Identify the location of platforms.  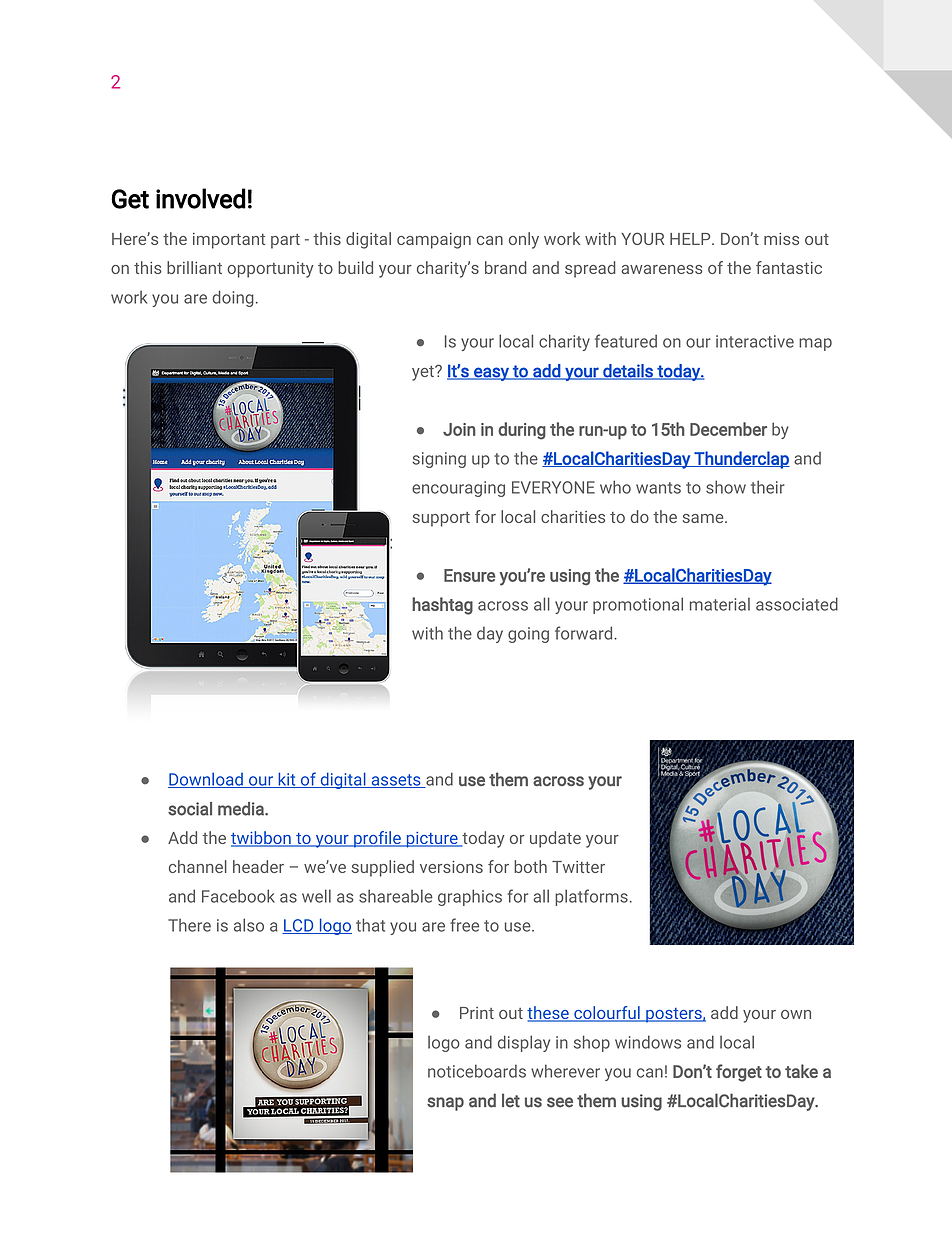
(591, 897).
